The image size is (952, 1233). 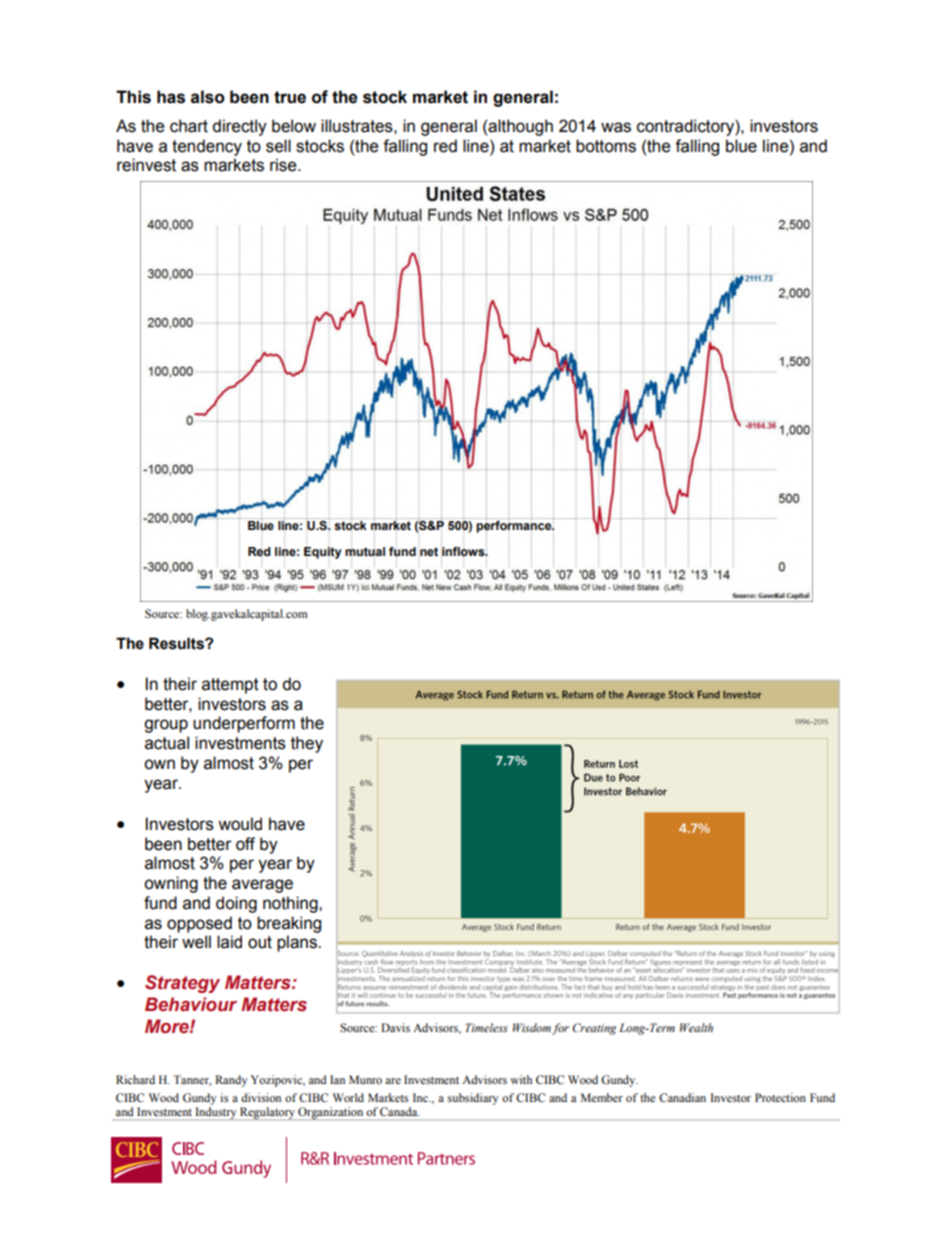 I want to click on net, so click(x=429, y=551).
